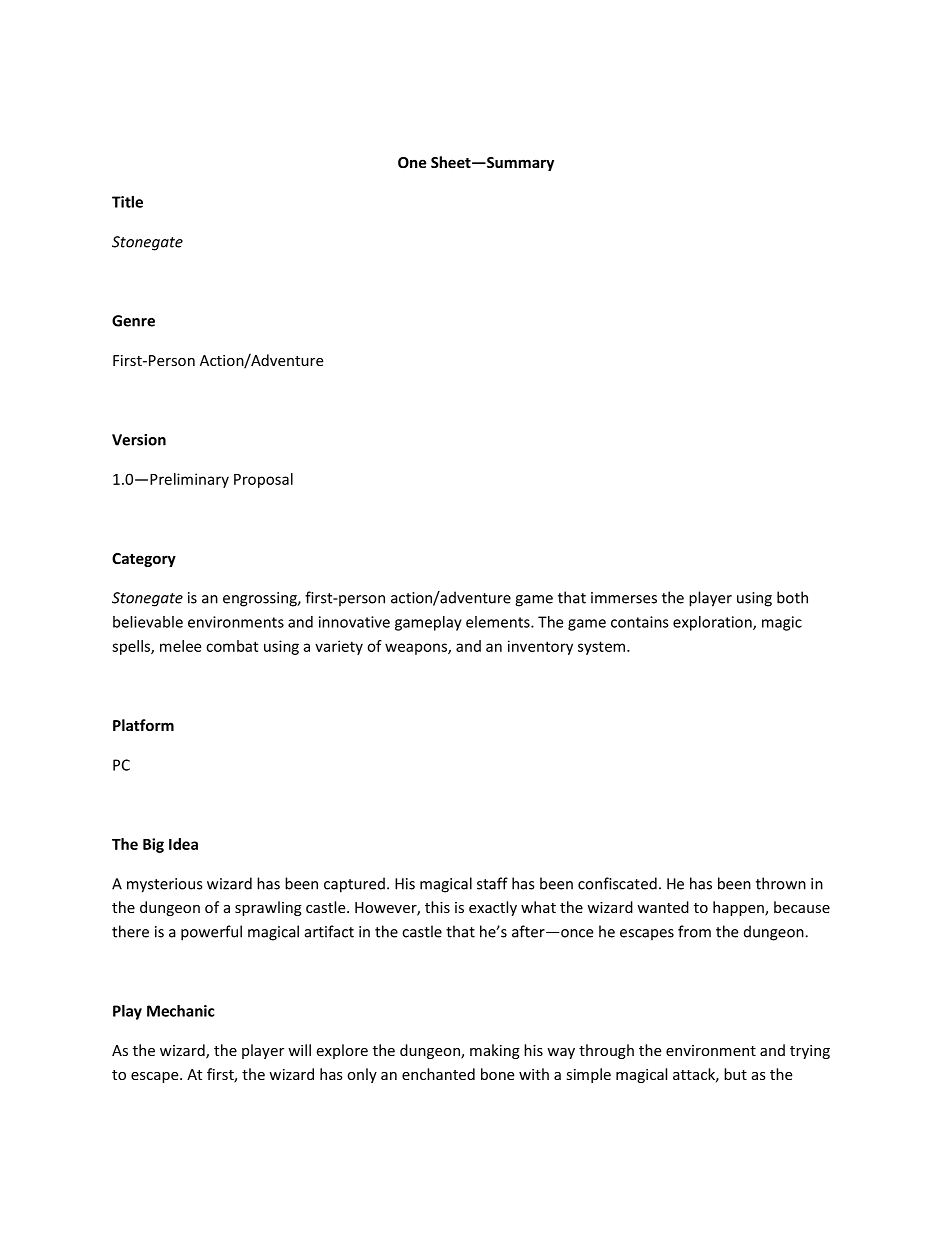 This document has width=952, height=1233. What do you see at coordinates (133, 321) in the document?
I see `Genre` at bounding box center [133, 321].
